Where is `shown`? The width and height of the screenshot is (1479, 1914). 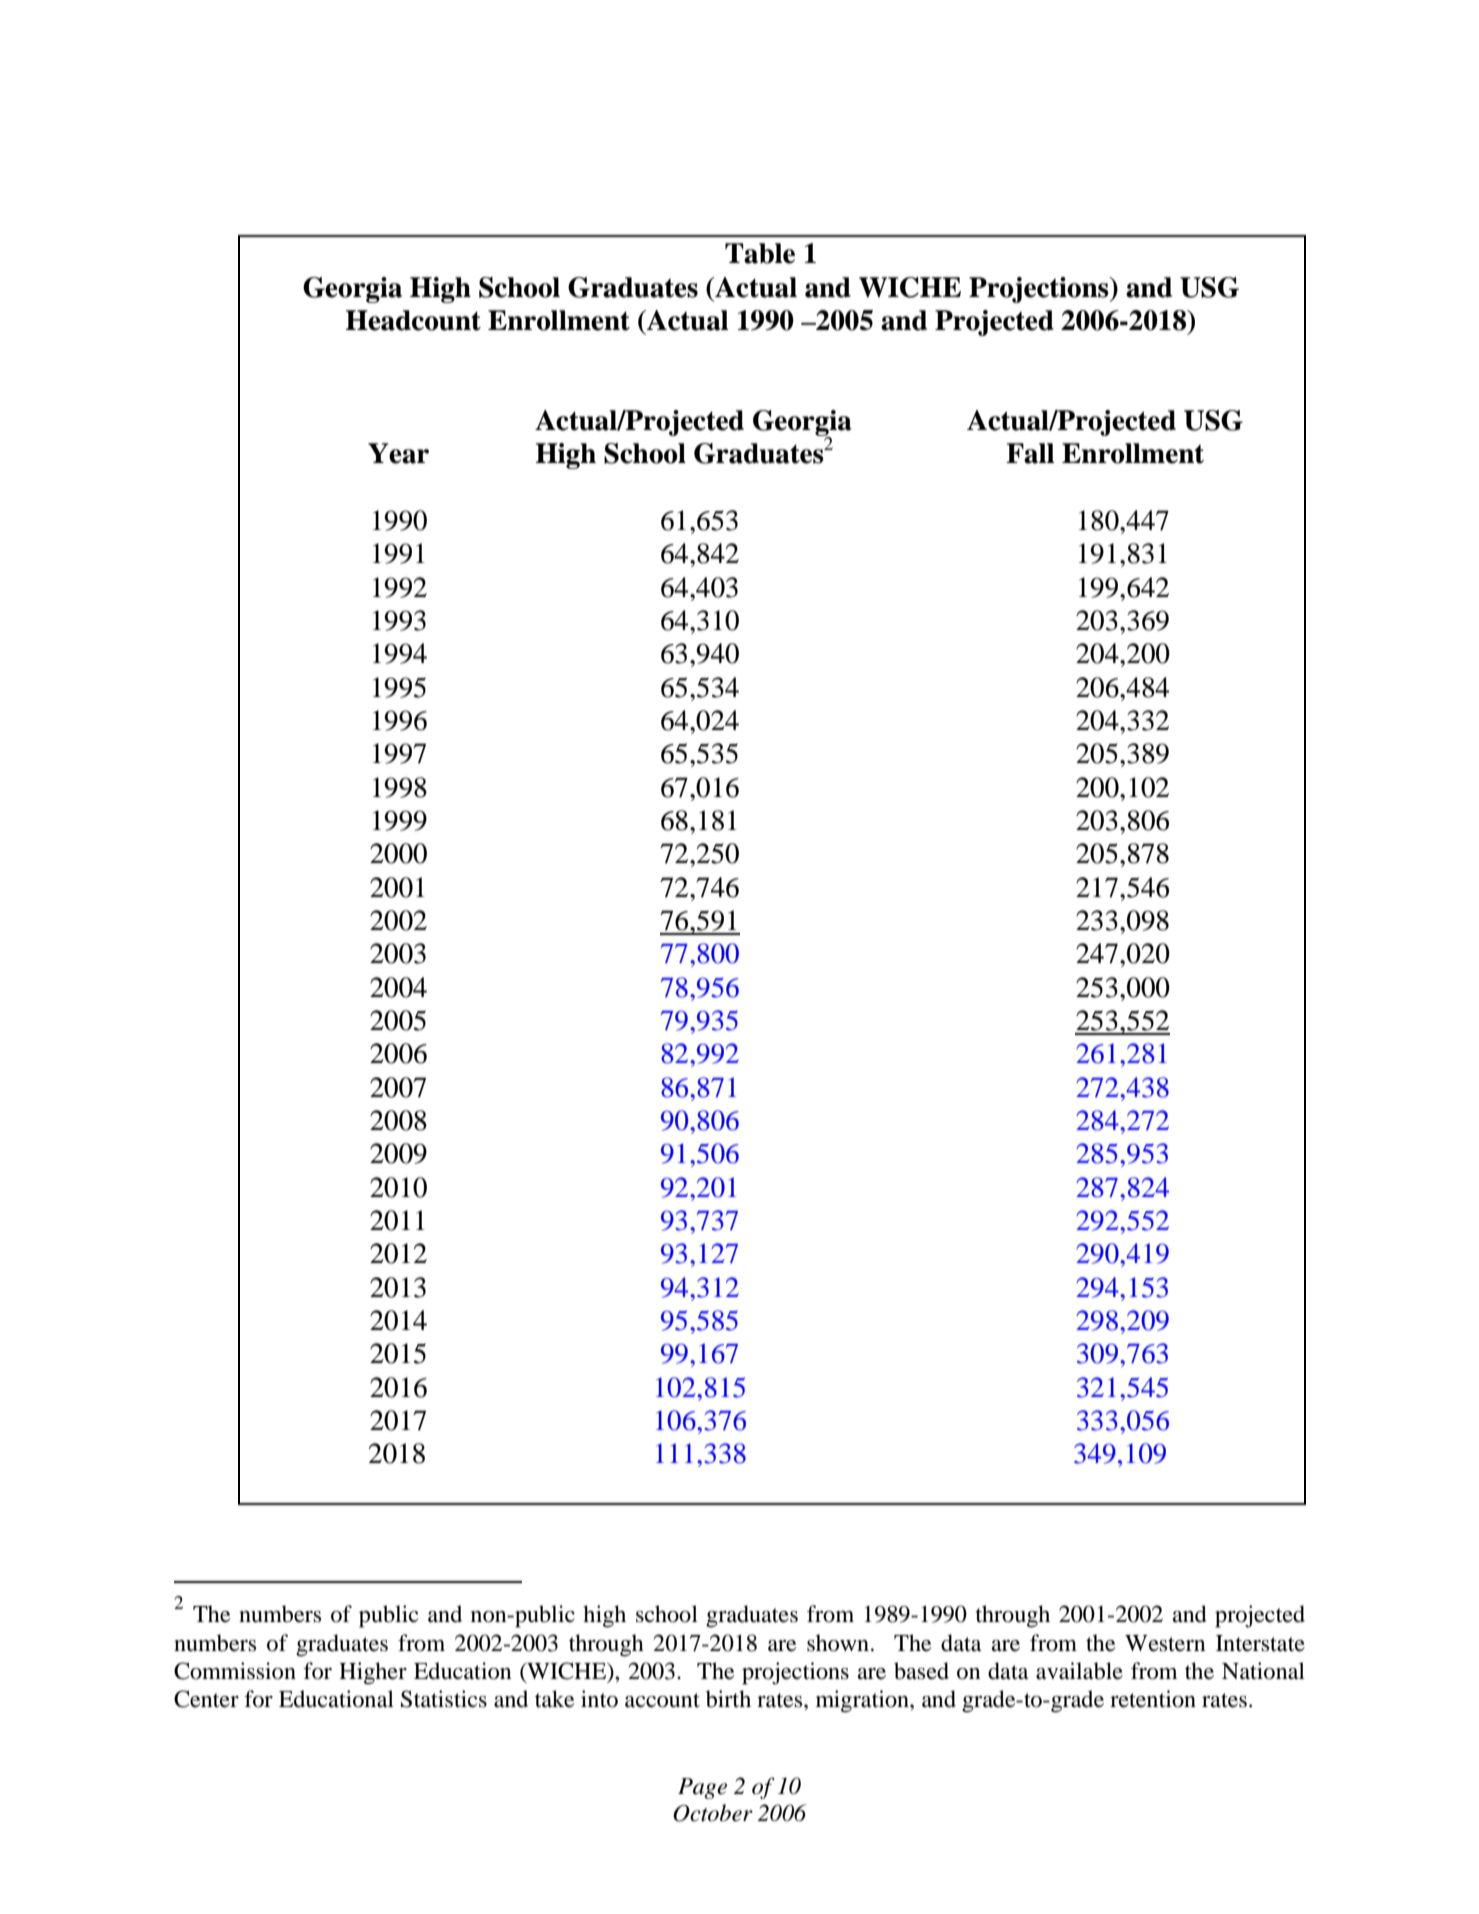 shown is located at coordinates (838, 1643).
